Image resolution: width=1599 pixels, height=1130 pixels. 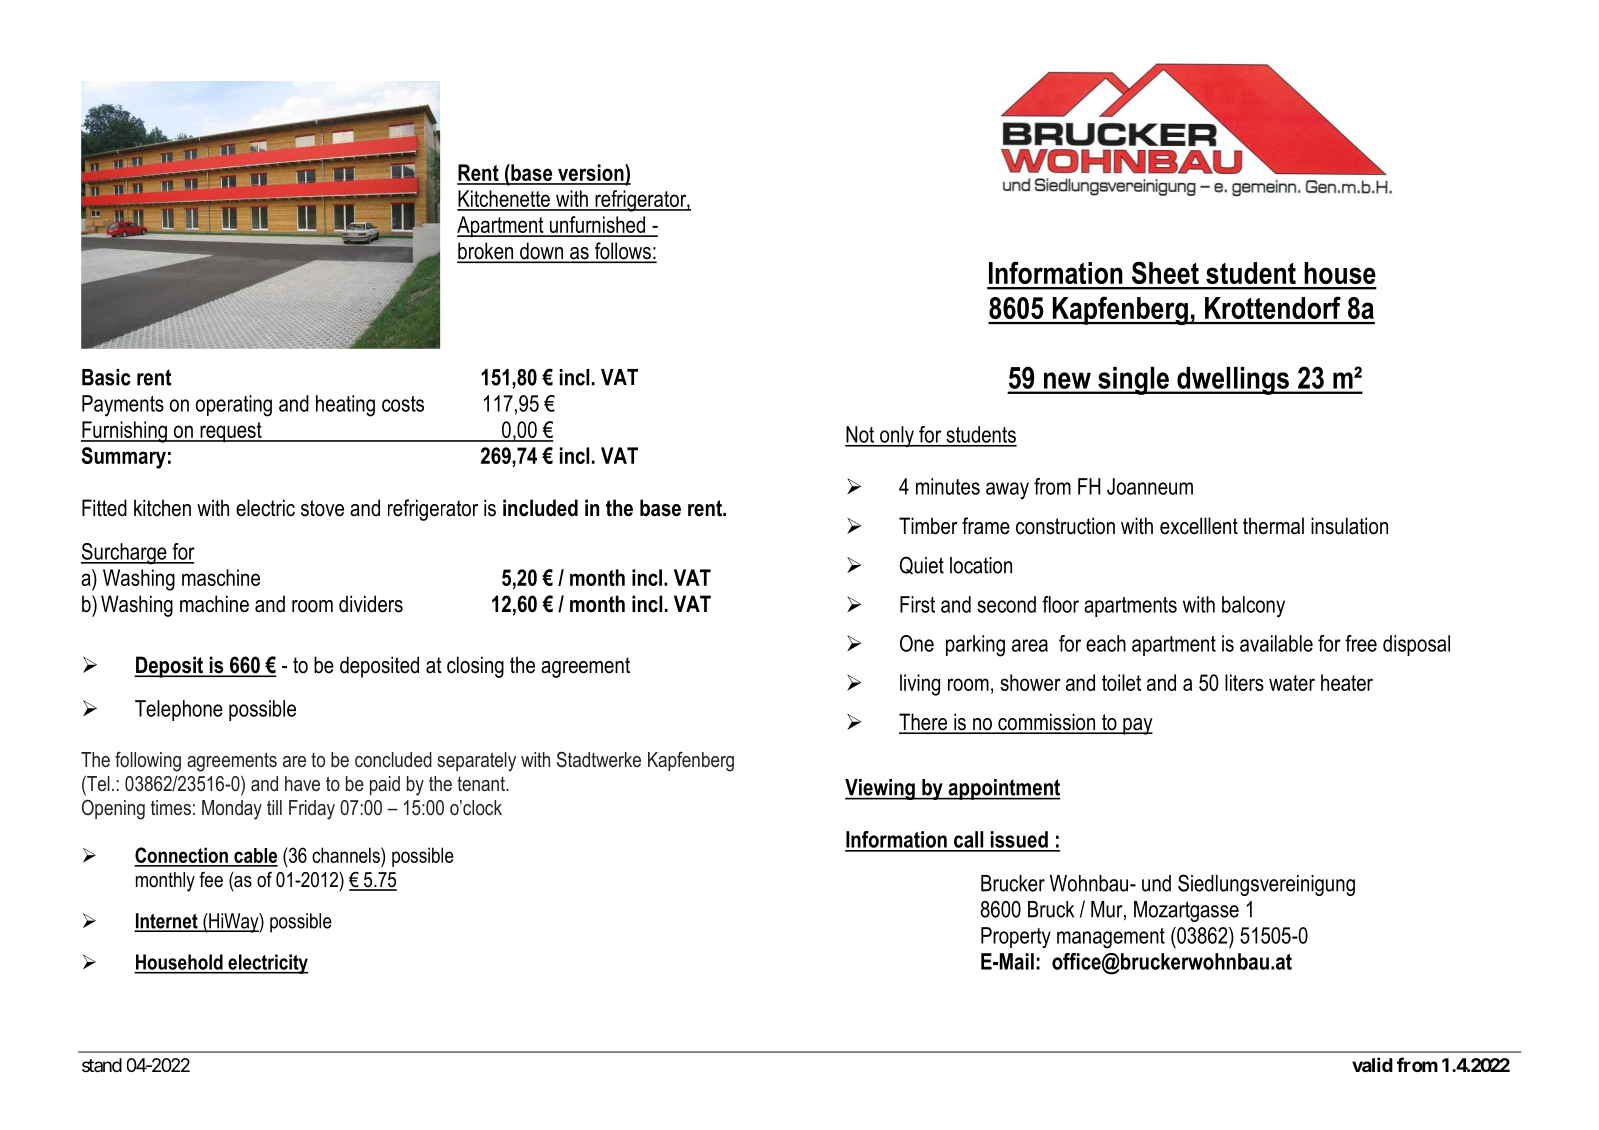 What do you see at coordinates (486, 252) in the screenshot?
I see `broken` at bounding box center [486, 252].
